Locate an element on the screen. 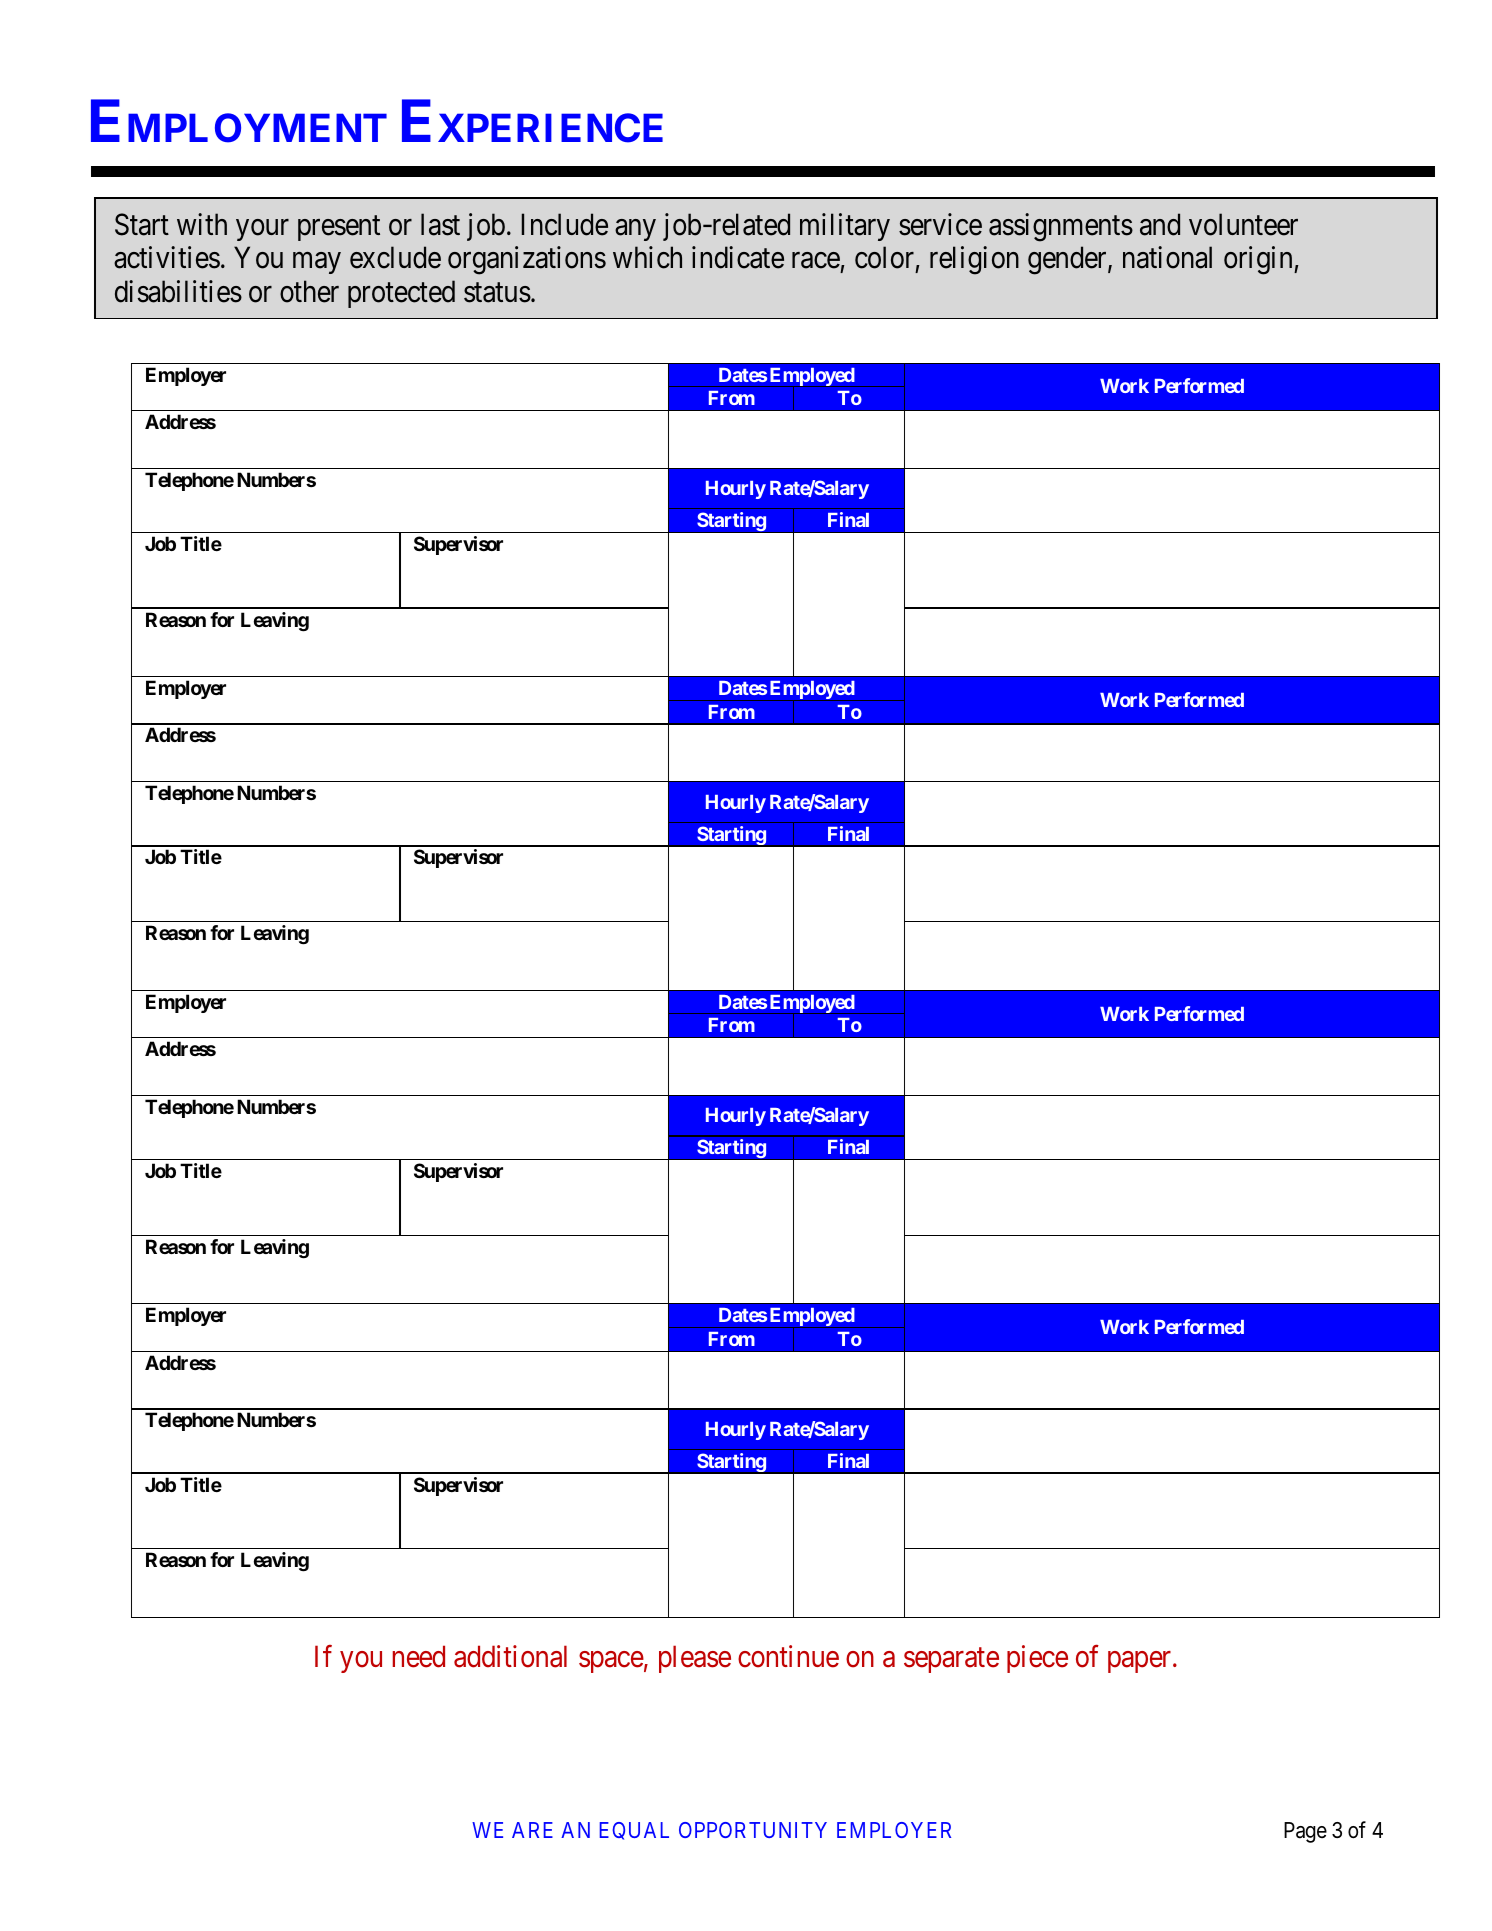  OPPORTUNITY is located at coordinates (753, 1830).
